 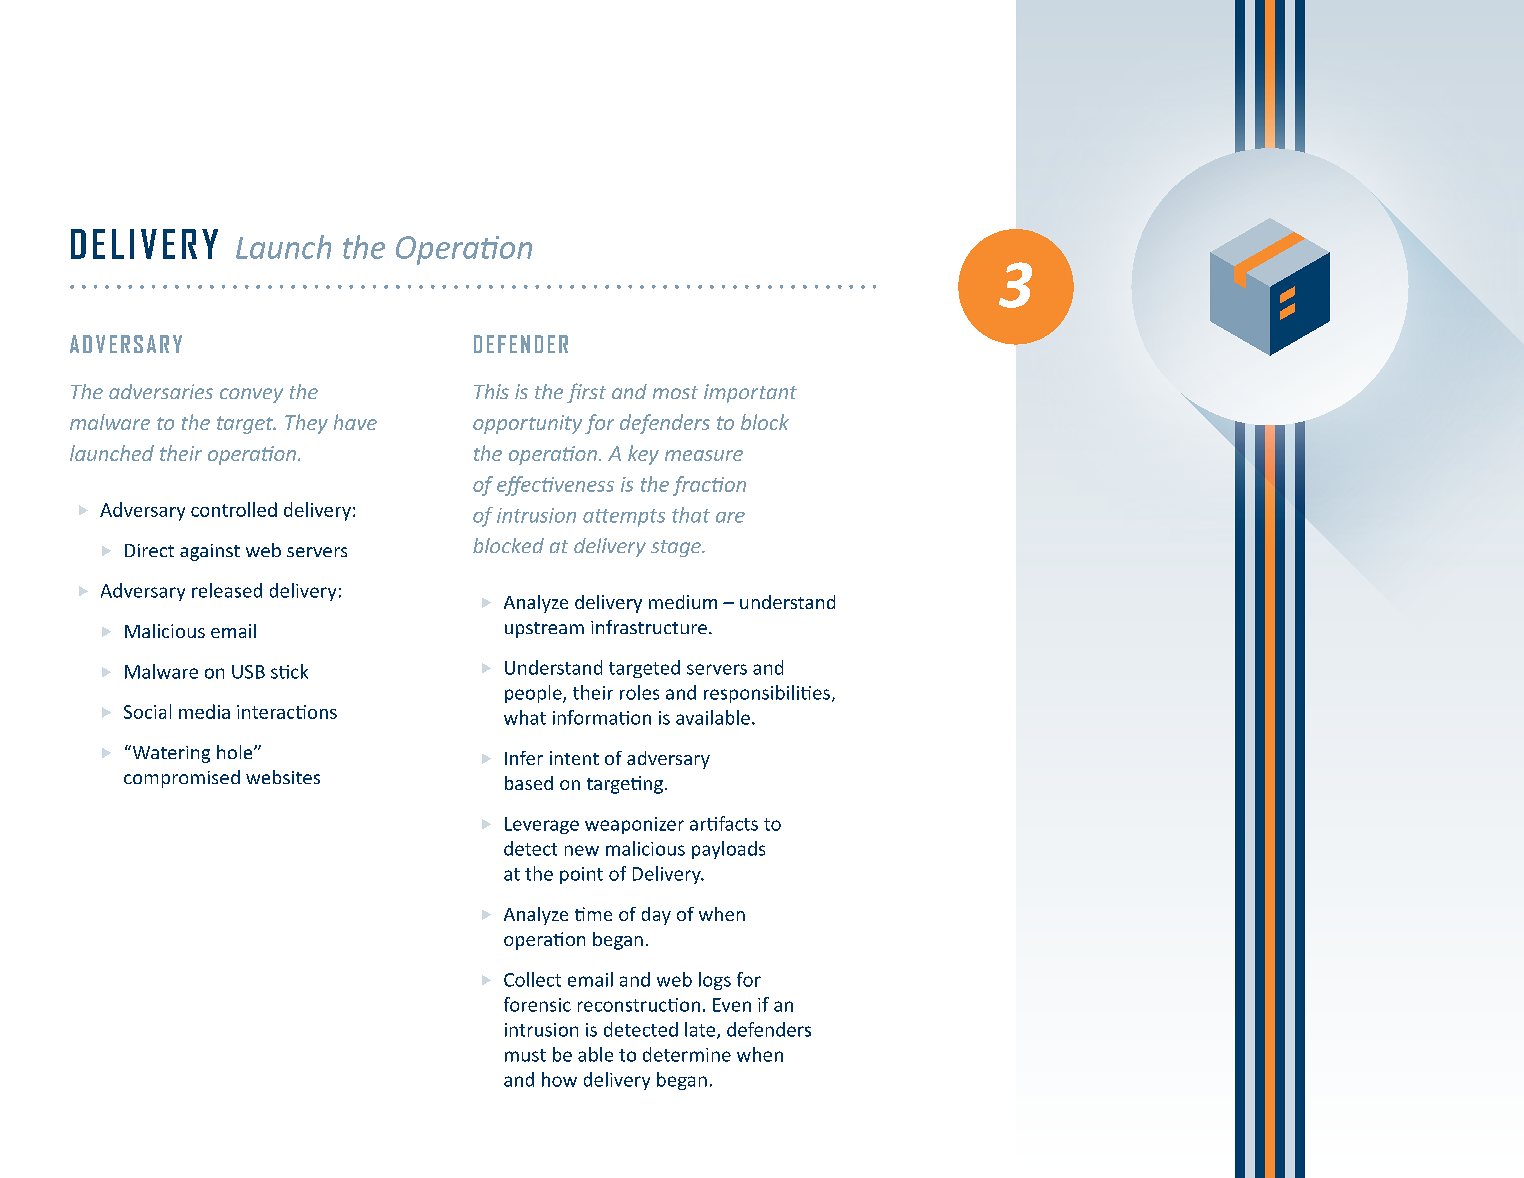 I want to click on day, so click(x=656, y=916).
